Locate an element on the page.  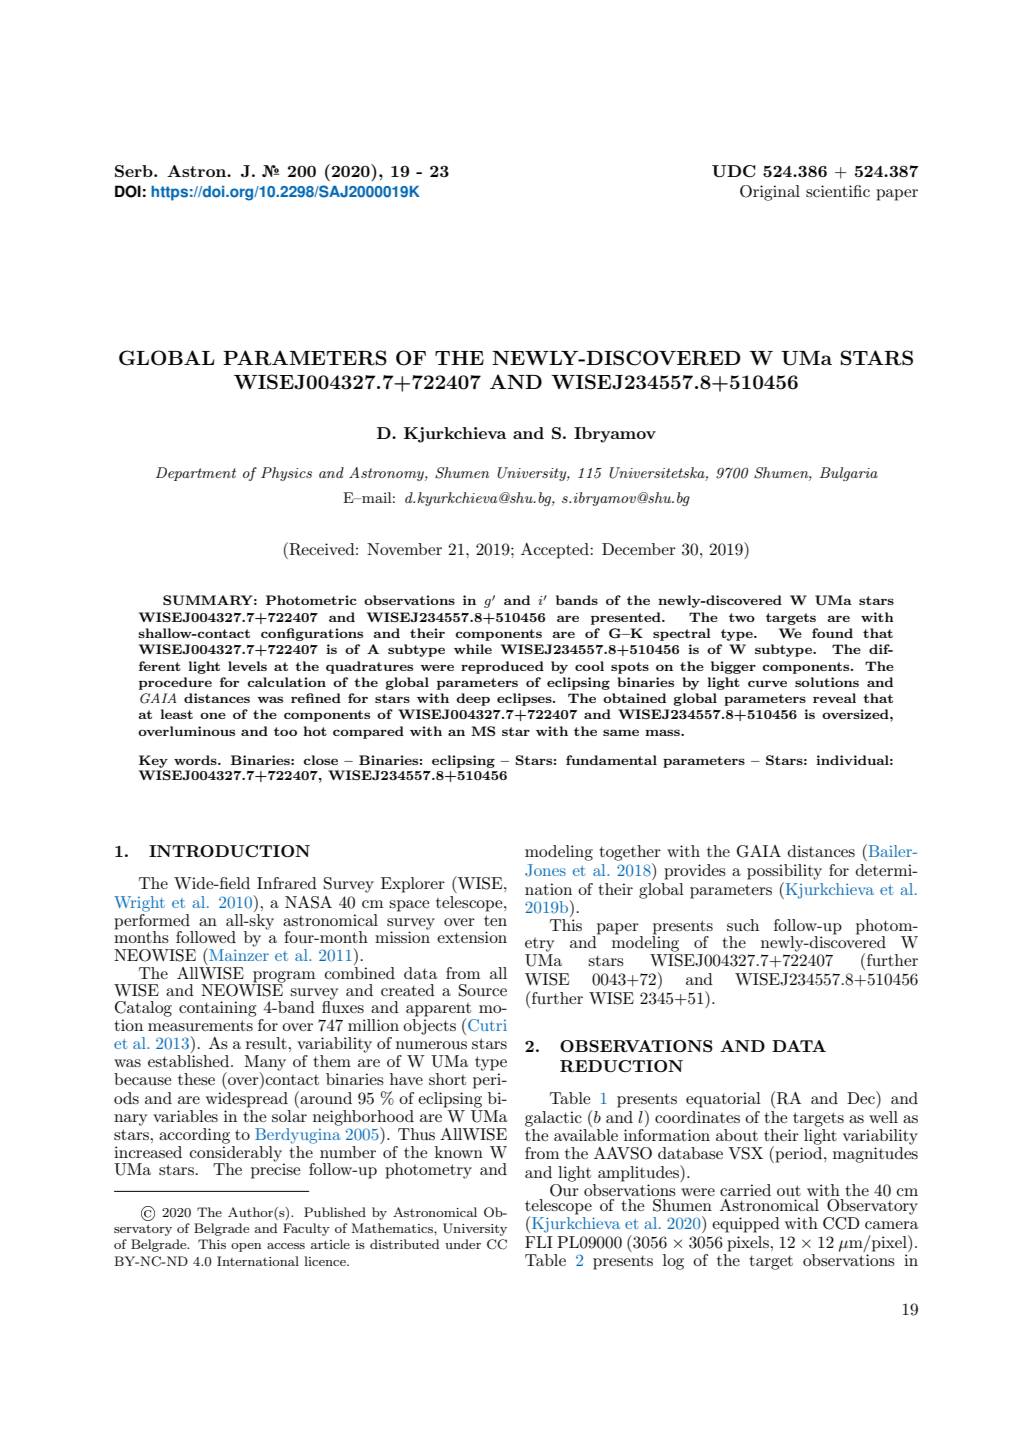
Original is located at coordinates (770, 193).
